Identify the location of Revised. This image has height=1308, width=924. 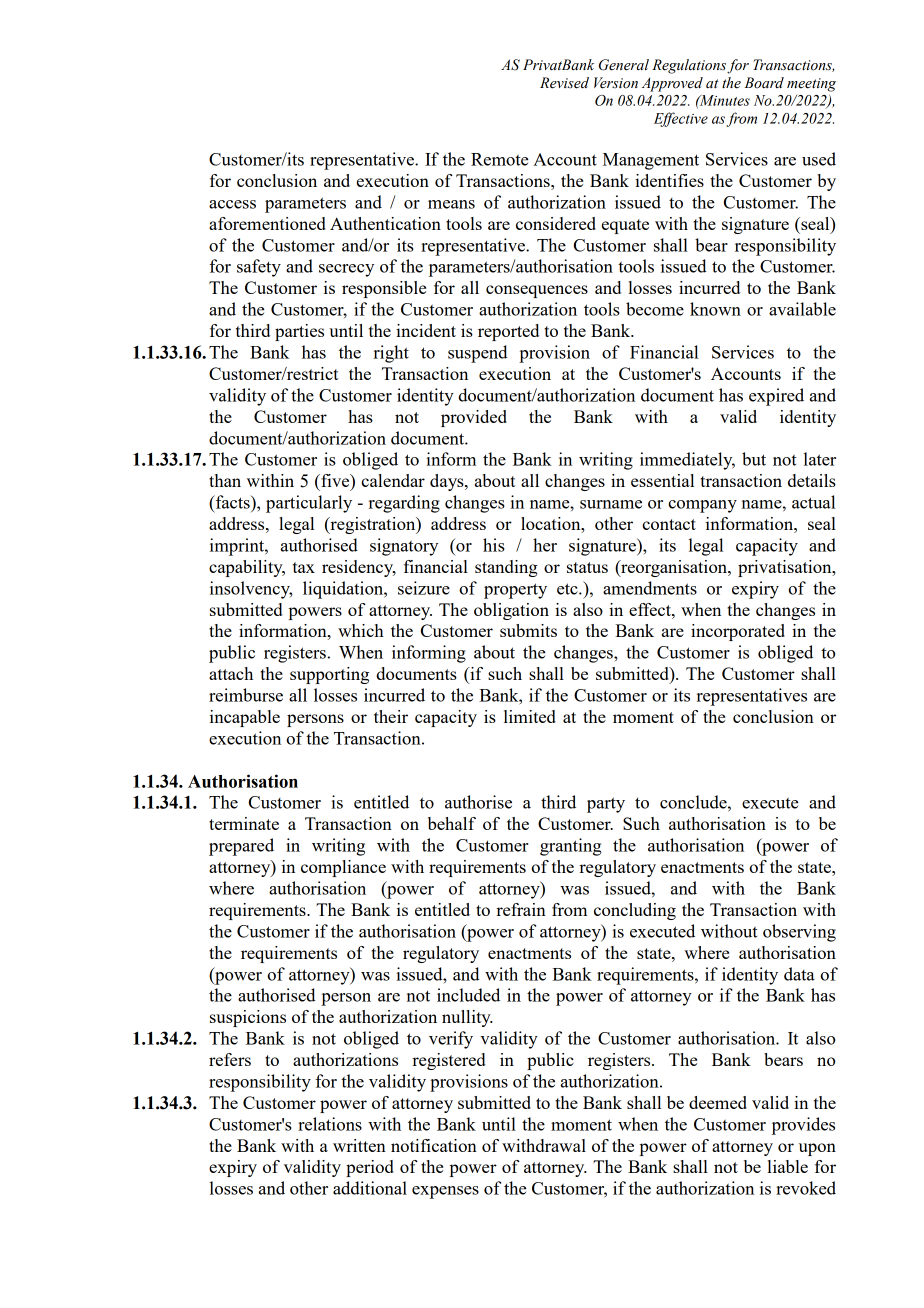
(564, 83).
